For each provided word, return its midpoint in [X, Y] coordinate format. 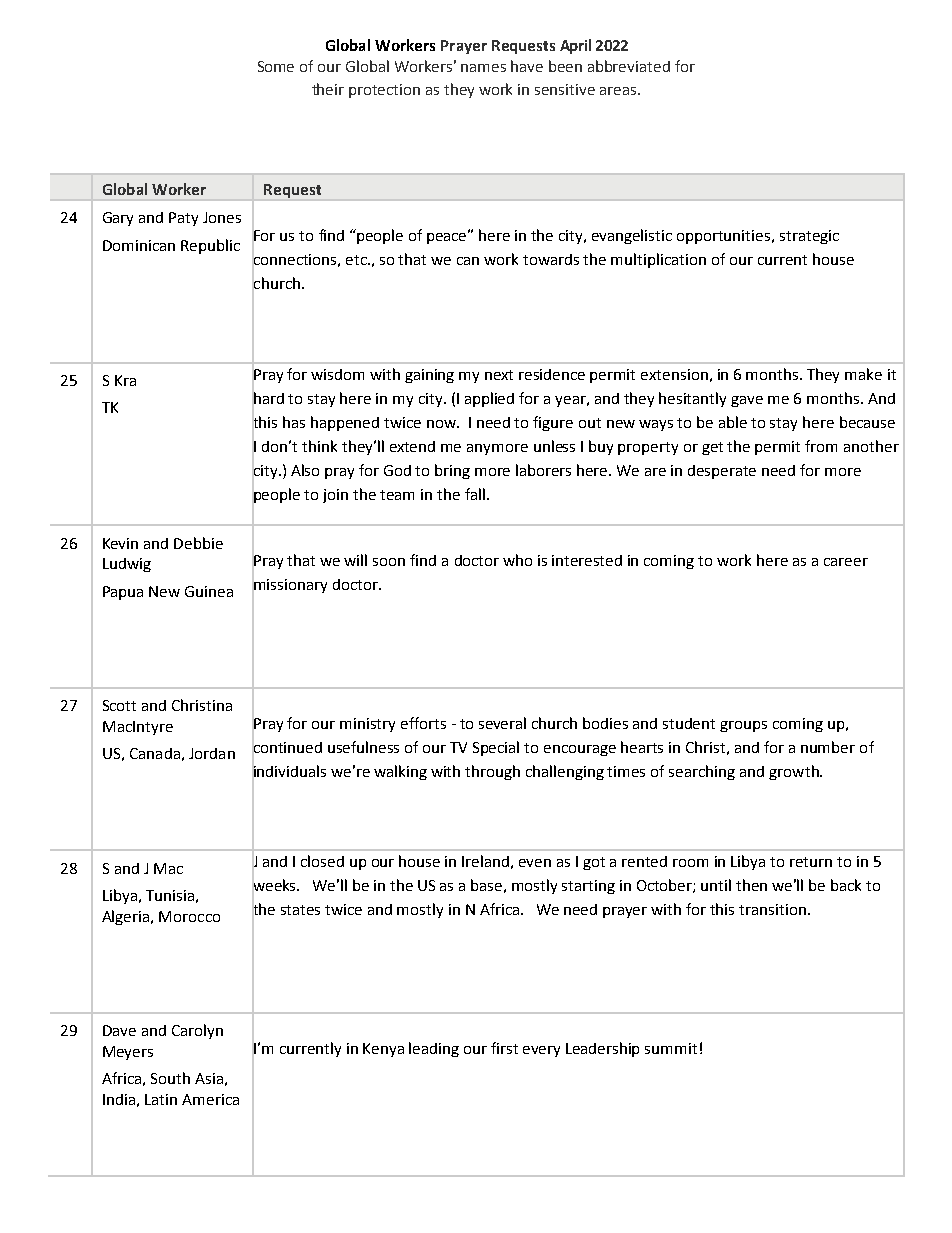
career [846, 562]
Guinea [209, 591]
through [492, 772]
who [517, 560]
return [811, 862]
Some [276, 66]
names [483, 68]
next [499, 375]
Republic [210, 246]
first [504, 1048]
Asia [209, 1078]
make [863, 374]
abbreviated [629, 66]
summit [671, 1048]
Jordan [212, 753]
